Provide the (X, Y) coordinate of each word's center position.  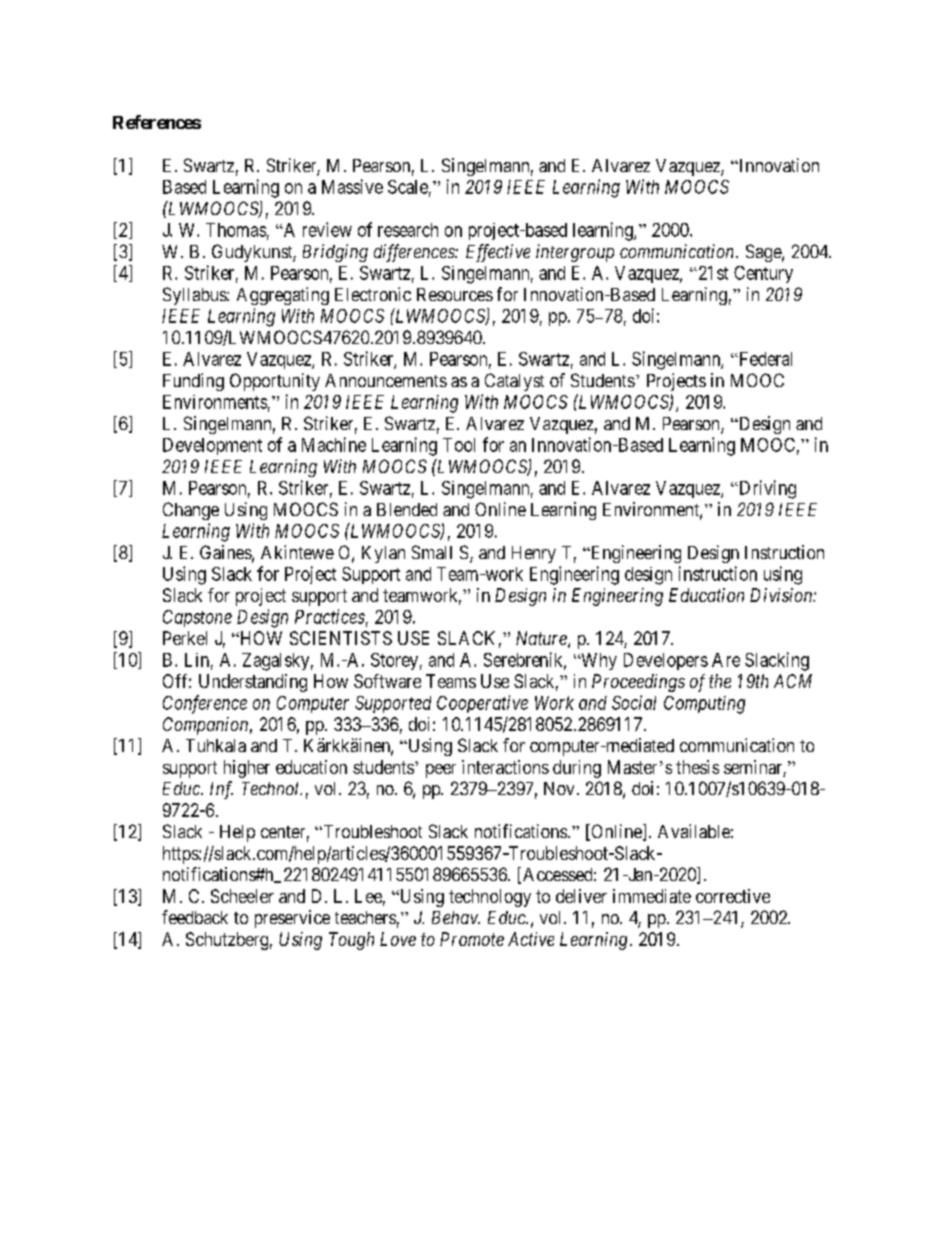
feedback (195, 917)
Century (763, 274)
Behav (456, 917)
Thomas (236, 230)
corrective (733, 896)
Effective (498, 253)
